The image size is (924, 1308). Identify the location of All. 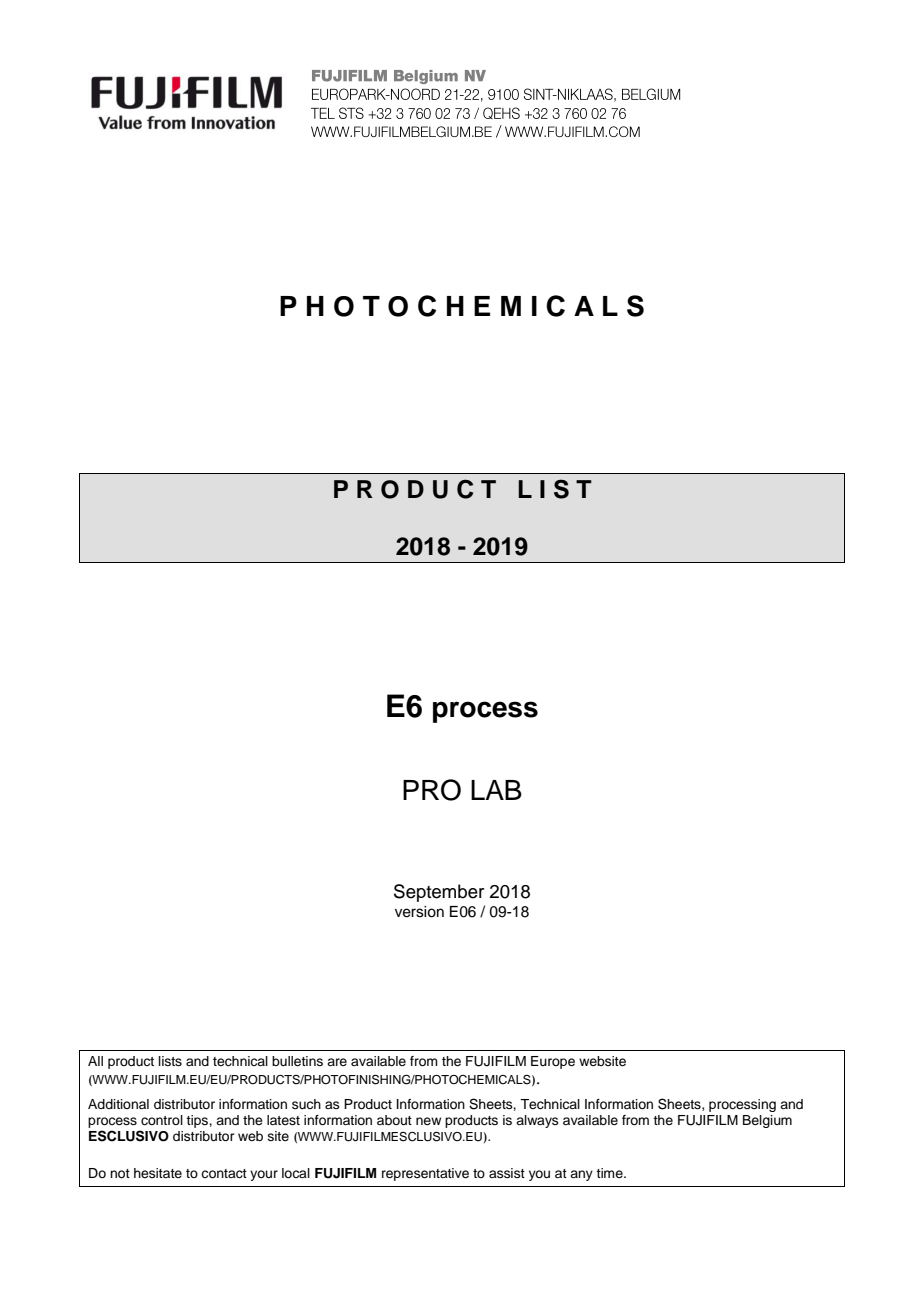
(95, 1061).
